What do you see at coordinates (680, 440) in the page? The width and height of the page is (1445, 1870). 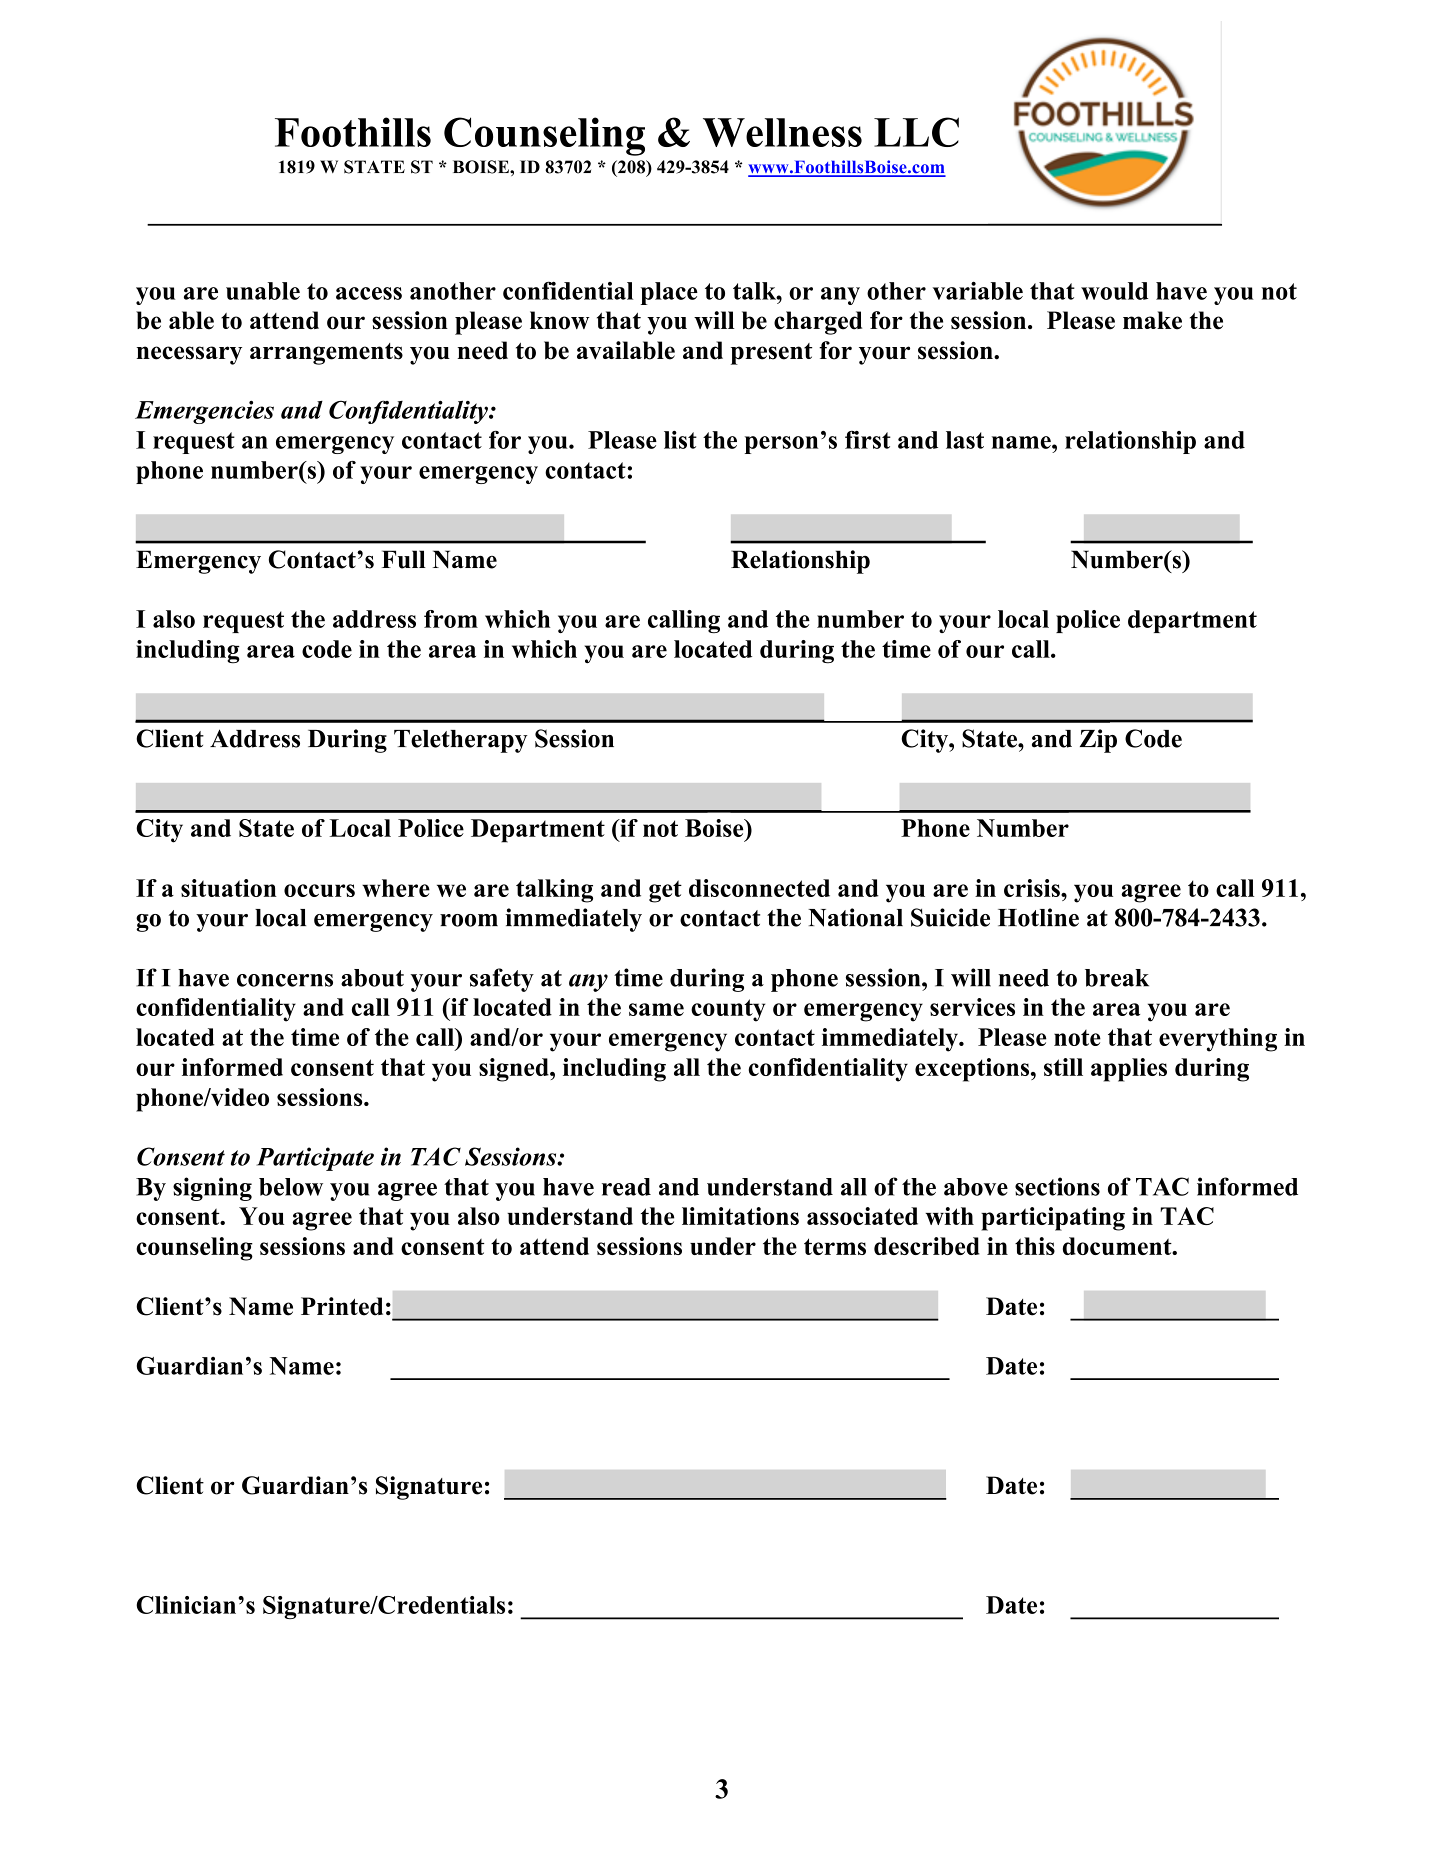 I see `list` at bounding box center [680, 440].
